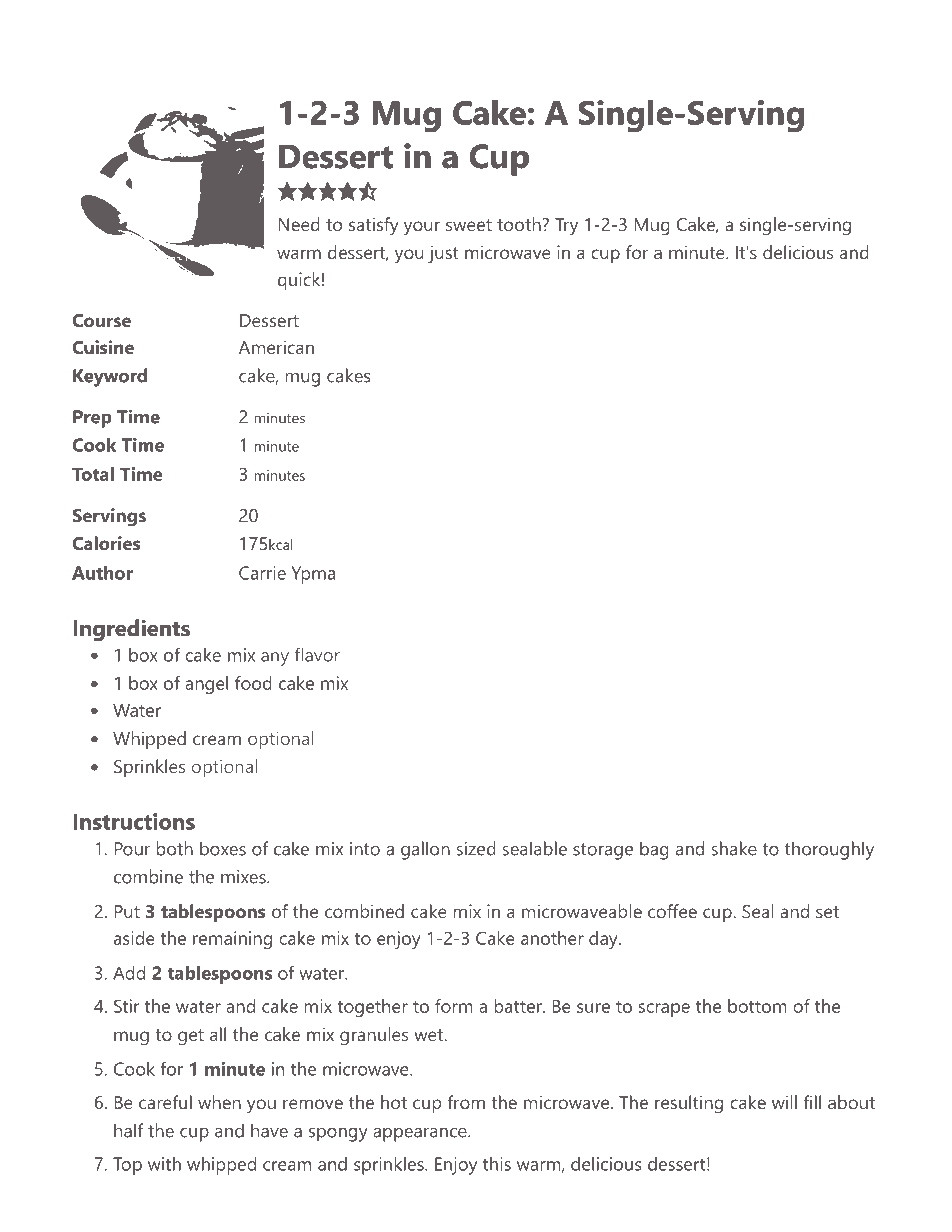 This screenshot has height=1232, width=952. What do you see at coordinates (476, 848) in the screenshot?
I see `sized` at bounding box center [476, 848].
